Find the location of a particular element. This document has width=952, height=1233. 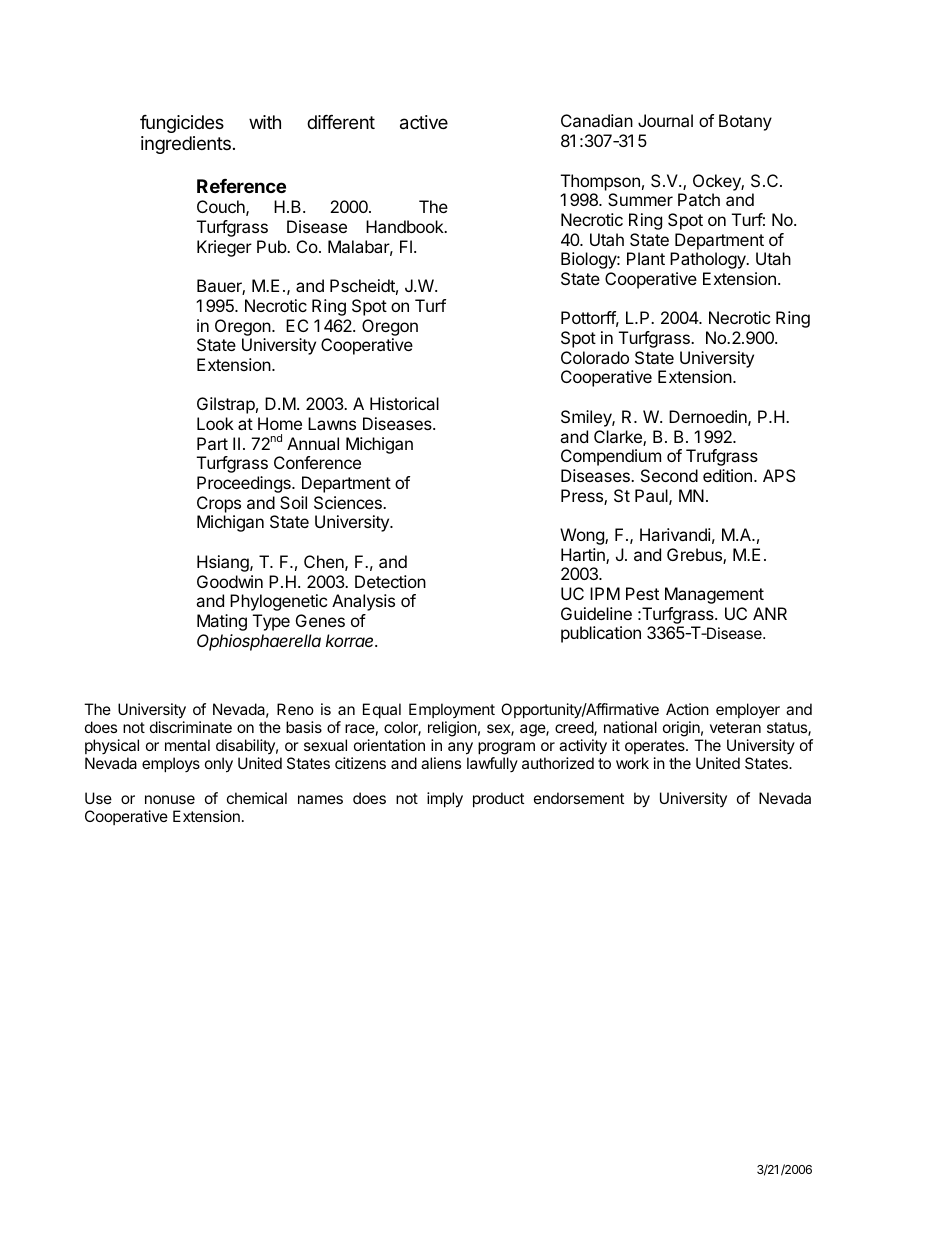

edition is located at coordinates (727, 475).
